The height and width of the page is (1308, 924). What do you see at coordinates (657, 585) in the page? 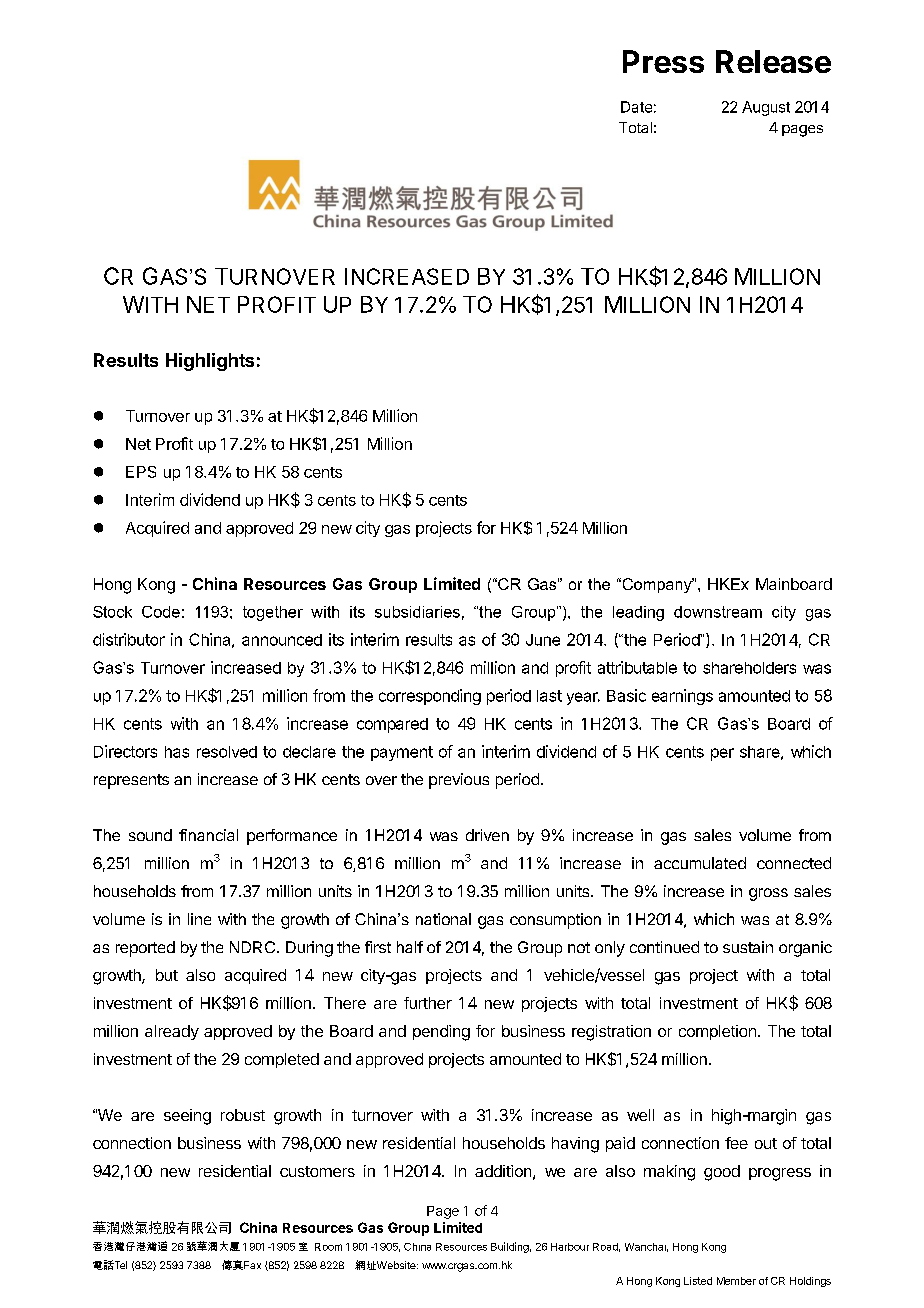
I see `Company` at bounding box center [657, 585].
